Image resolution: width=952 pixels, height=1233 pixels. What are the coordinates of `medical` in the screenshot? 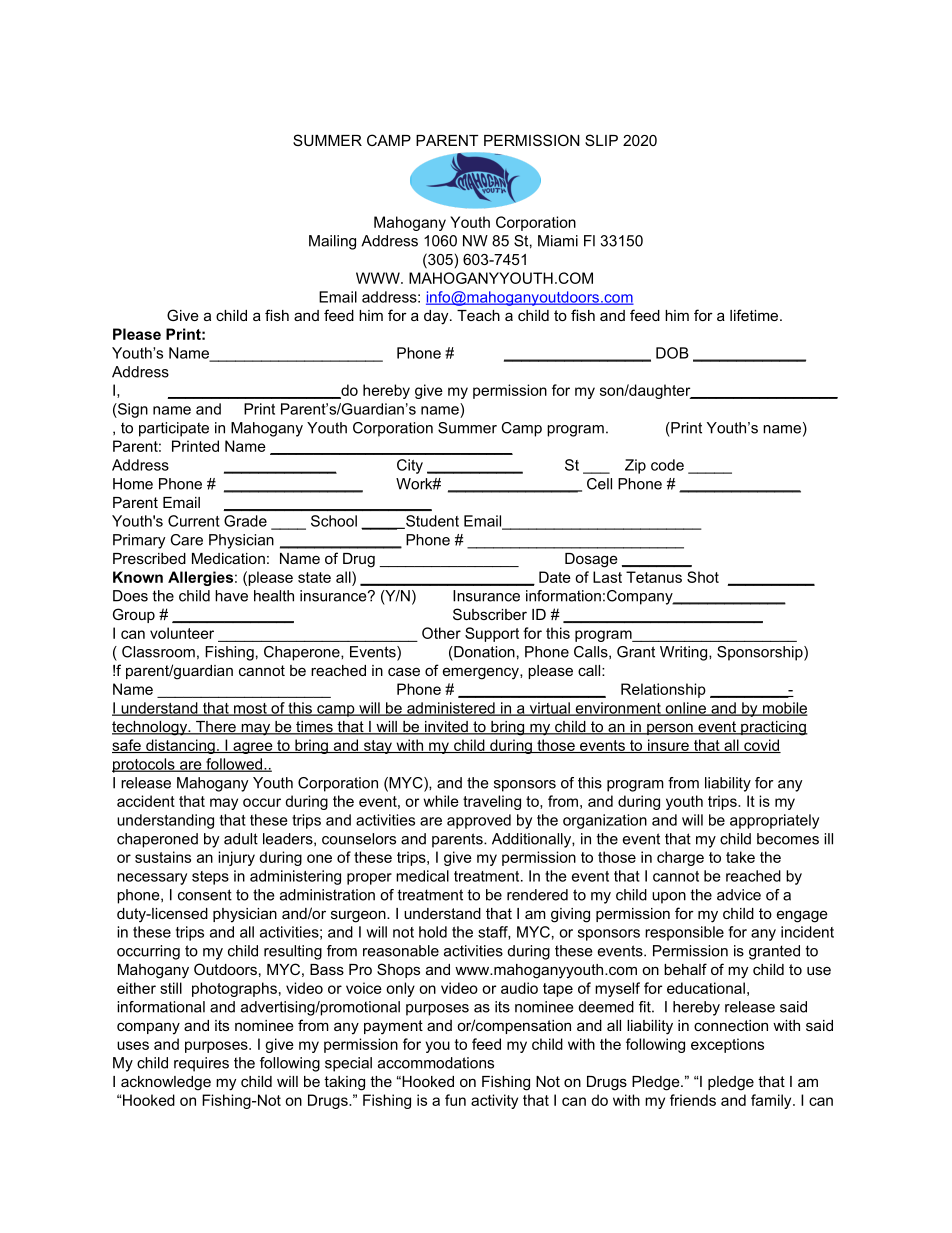 It's located at (422, 876).
